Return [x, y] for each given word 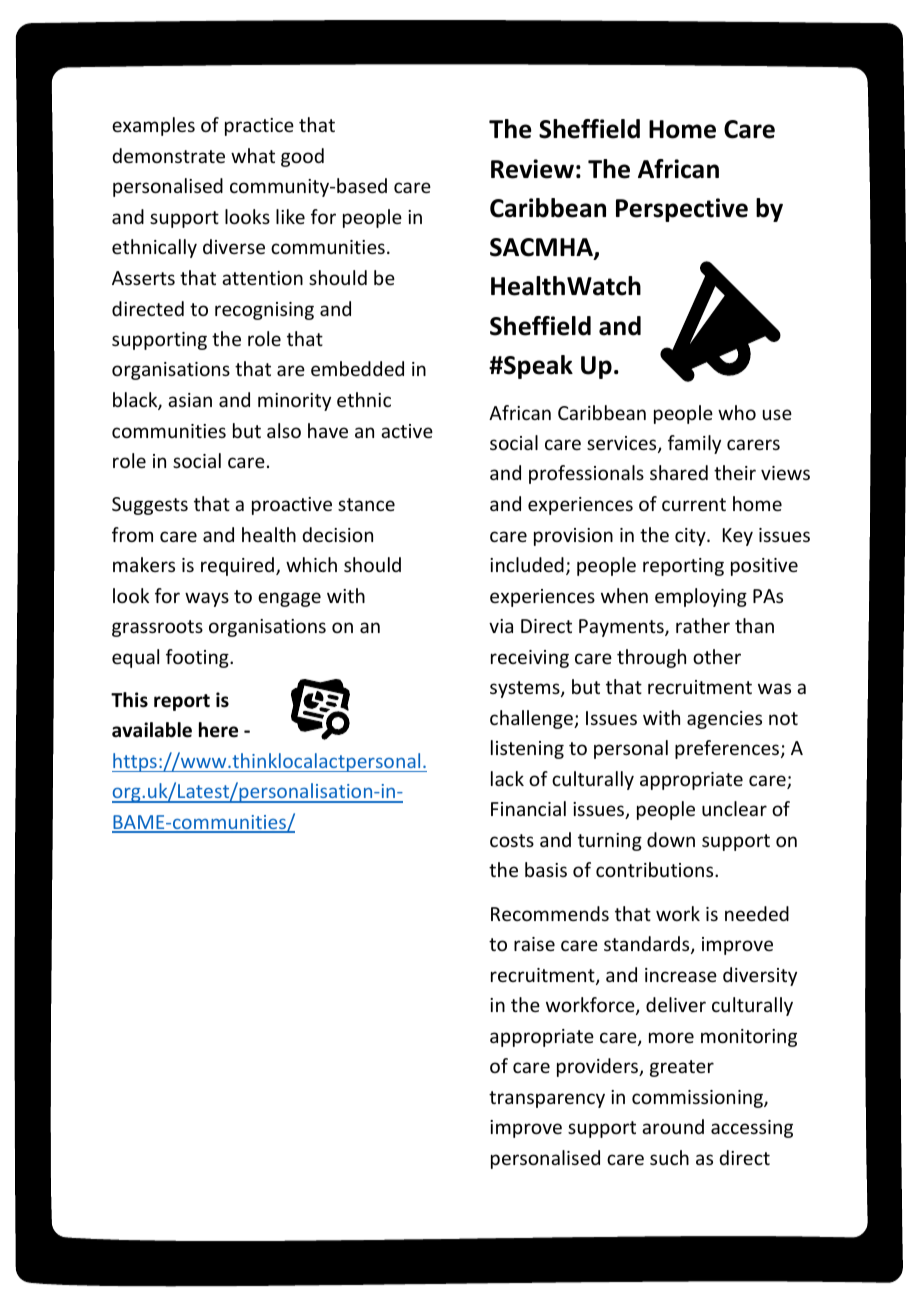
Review [532, 169]
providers [599, 1067]
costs [512, 840]
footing [198, 658]
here [218, 730]
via [501, 626]
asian [190, 400]
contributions [656, 869]
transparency [547, 1099]
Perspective [682, 210]
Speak [537, 367]
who [737, 412]
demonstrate [168, 155]
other [717, 656]
